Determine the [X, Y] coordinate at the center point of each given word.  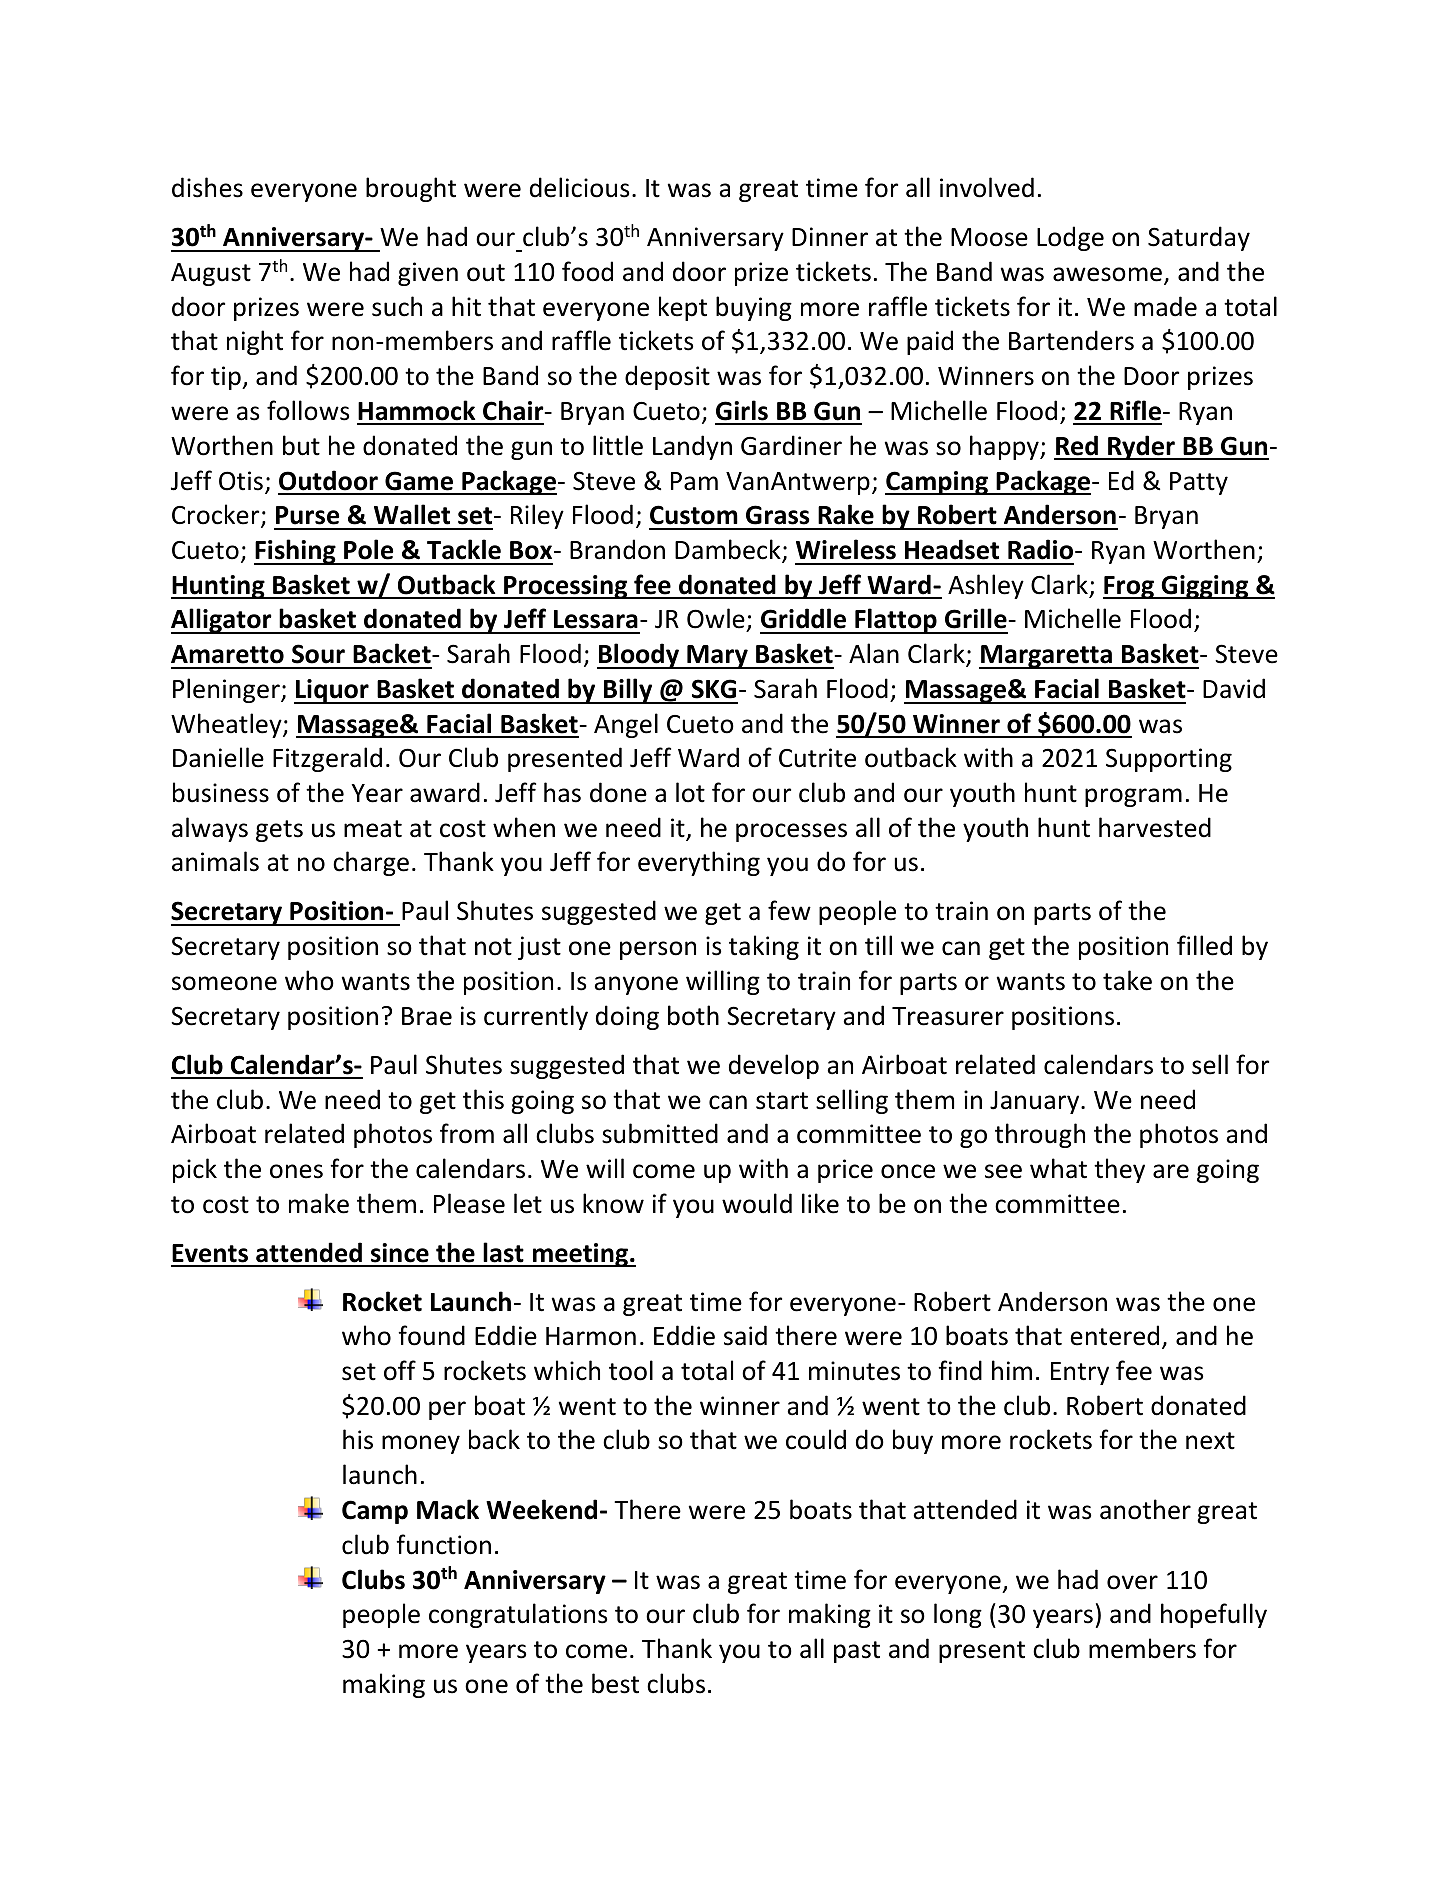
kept [683, 308]
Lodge [1070, 238]
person [658, 950]
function [443, 1544]
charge [371, 863]
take [1127, 980]
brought [411, 189]
